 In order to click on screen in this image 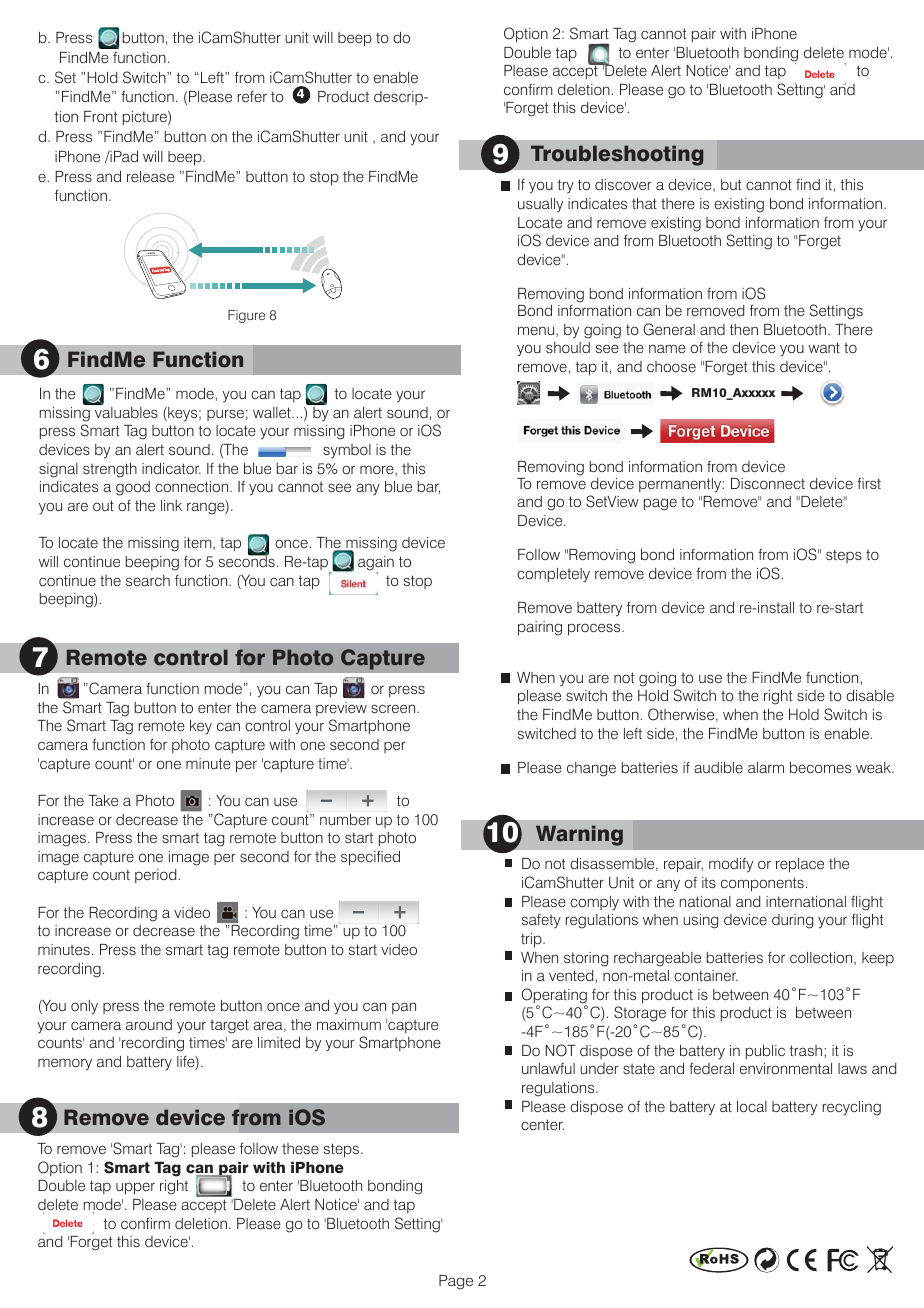, I will do `click(394, 708)`.
